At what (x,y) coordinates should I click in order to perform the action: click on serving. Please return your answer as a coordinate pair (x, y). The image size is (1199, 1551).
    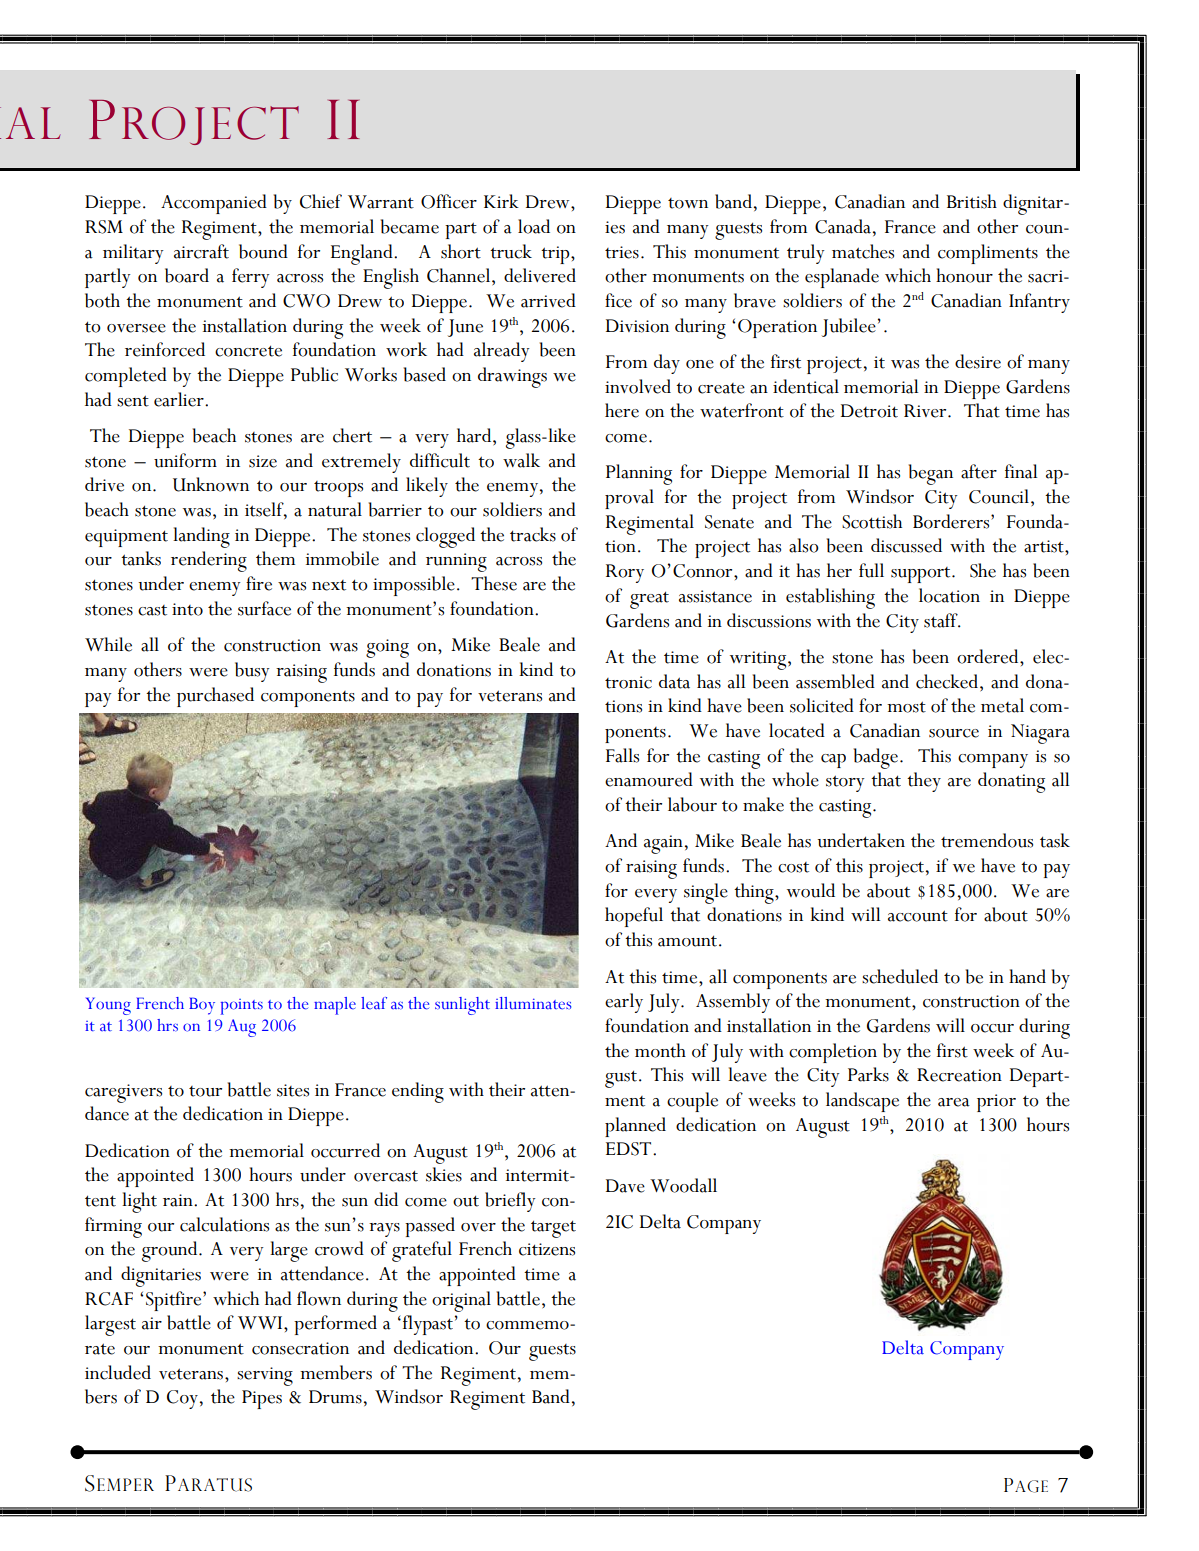
    Looking at the image, I should click on (265, 1376).
